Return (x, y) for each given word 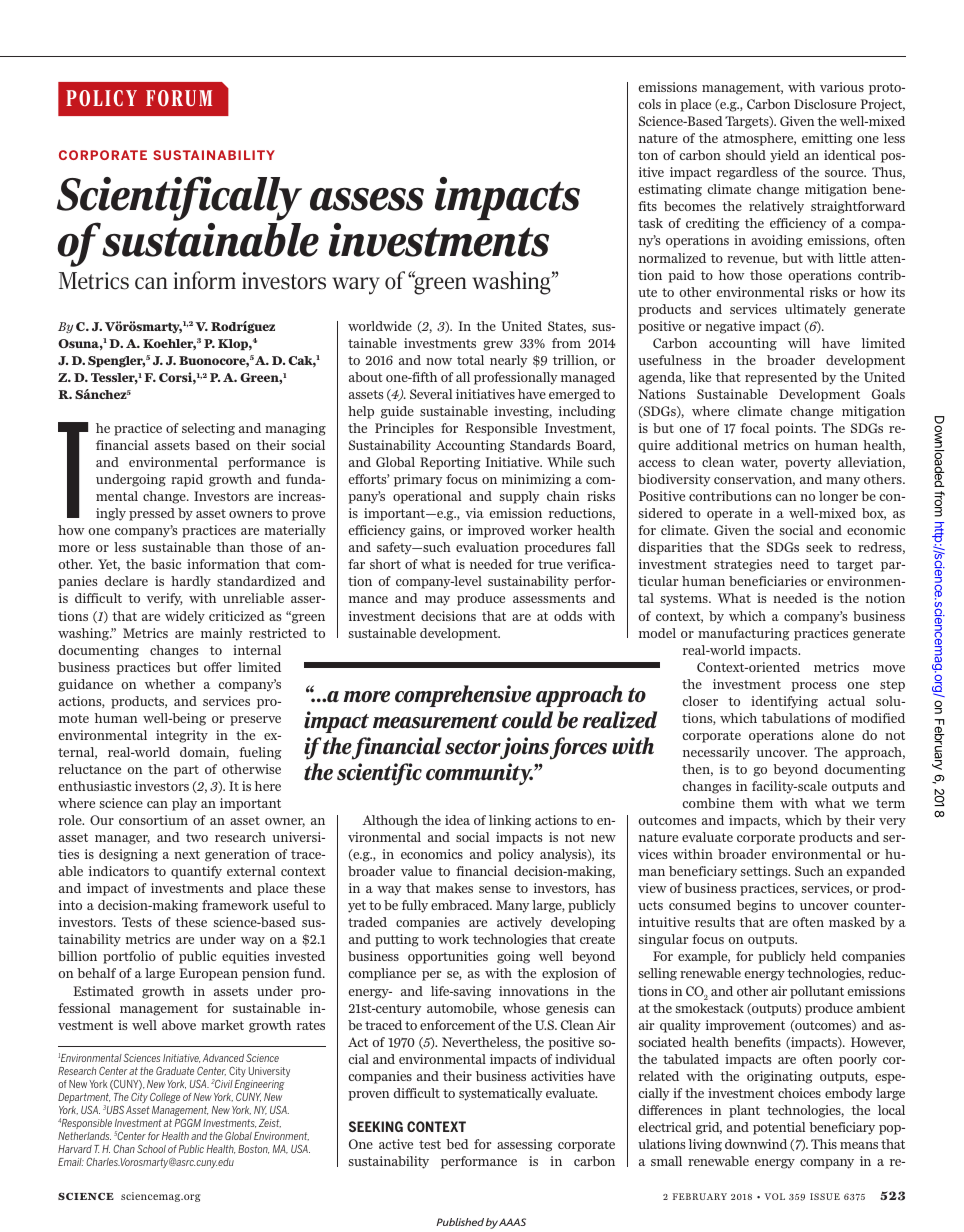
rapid (187, 480)
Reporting (450, 463)
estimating (670, 190)
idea (457, 820)
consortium (153, 820)
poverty (808, 464)
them (757, 803)
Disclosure (825, 104)
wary (356, 286)
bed (457, 1144)
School (151, 1148)
